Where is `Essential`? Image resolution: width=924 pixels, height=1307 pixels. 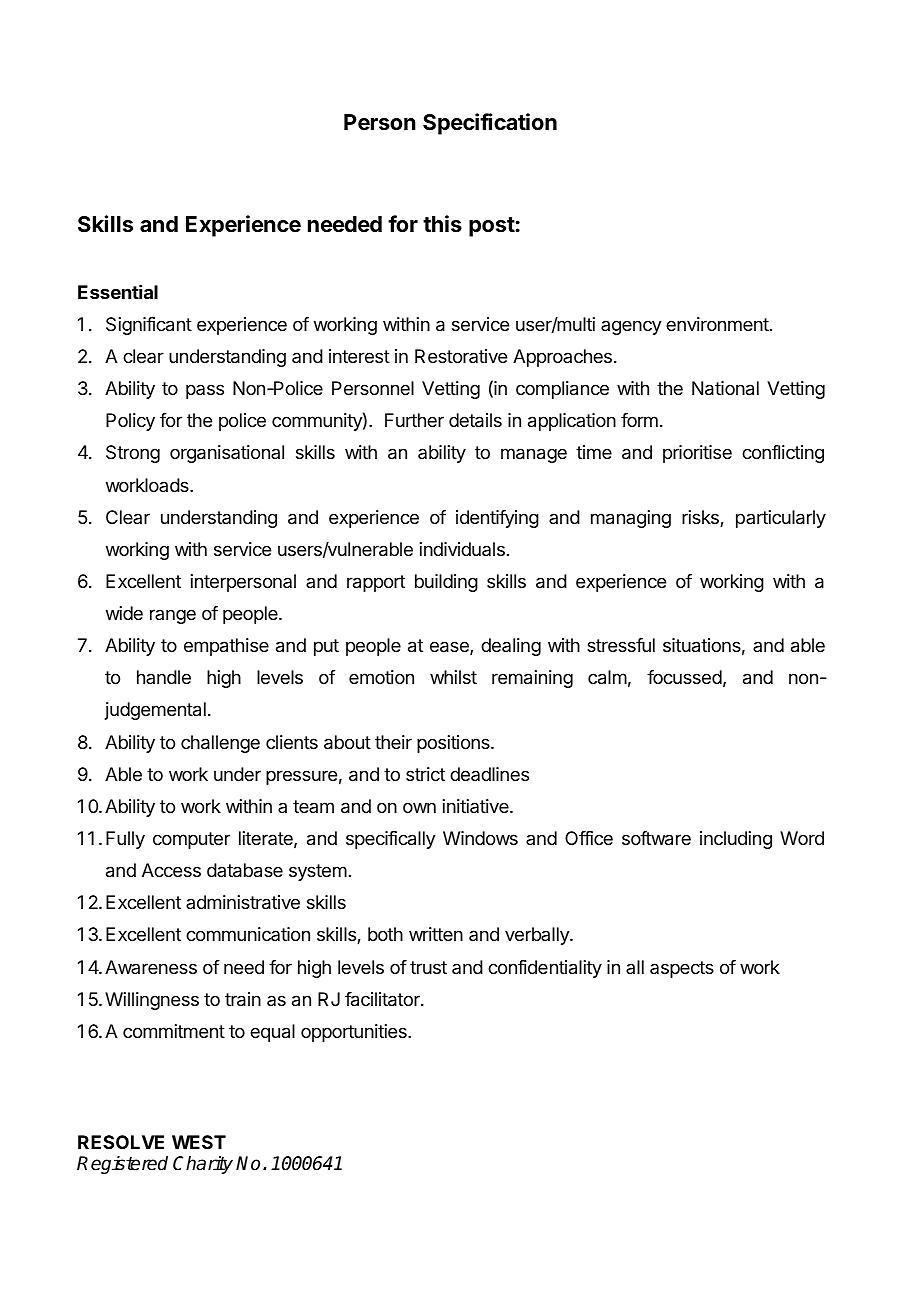 Essential is located at coordinates (118, 292).
